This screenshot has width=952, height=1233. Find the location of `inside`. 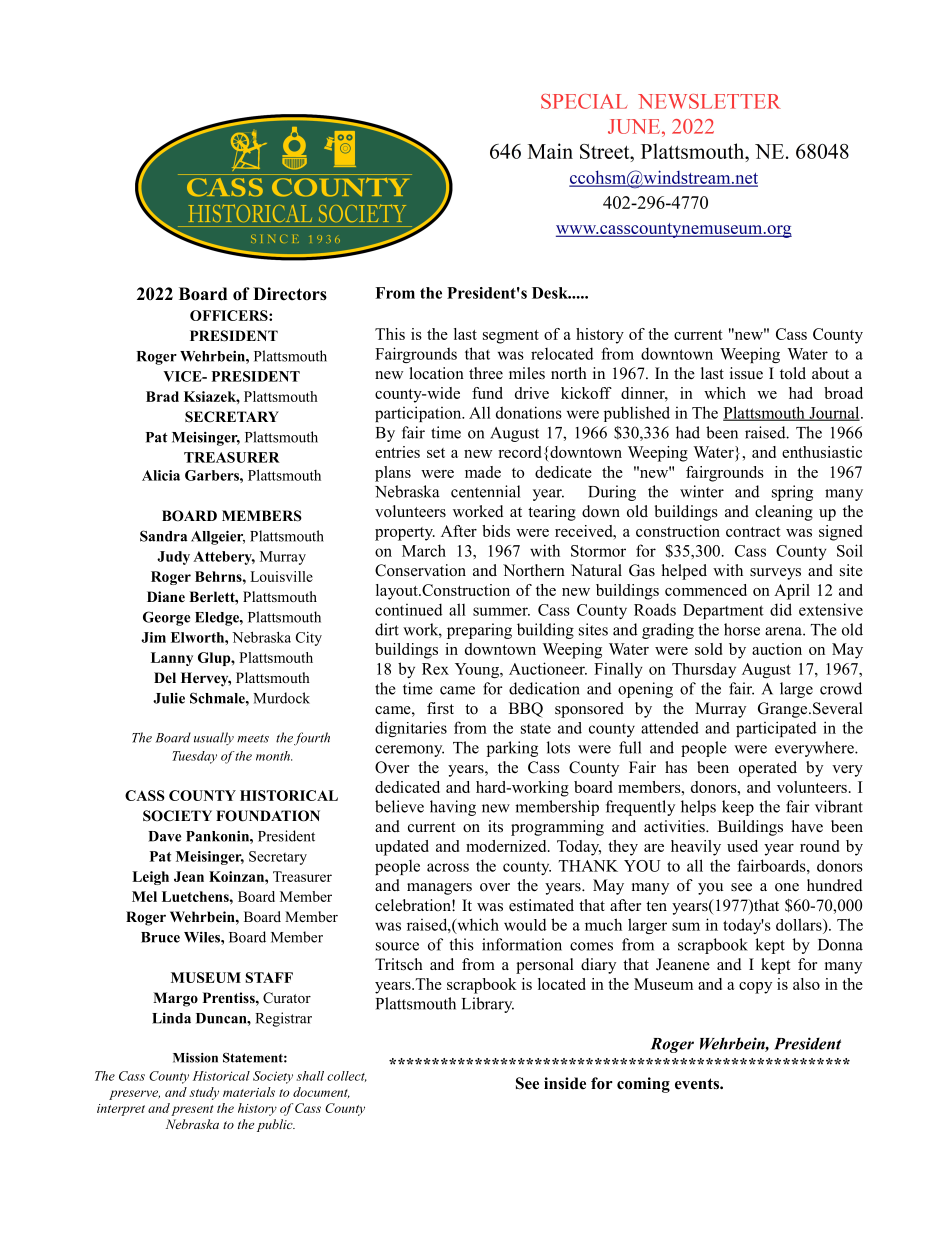

inside is located at coordinates (565, 1083).
